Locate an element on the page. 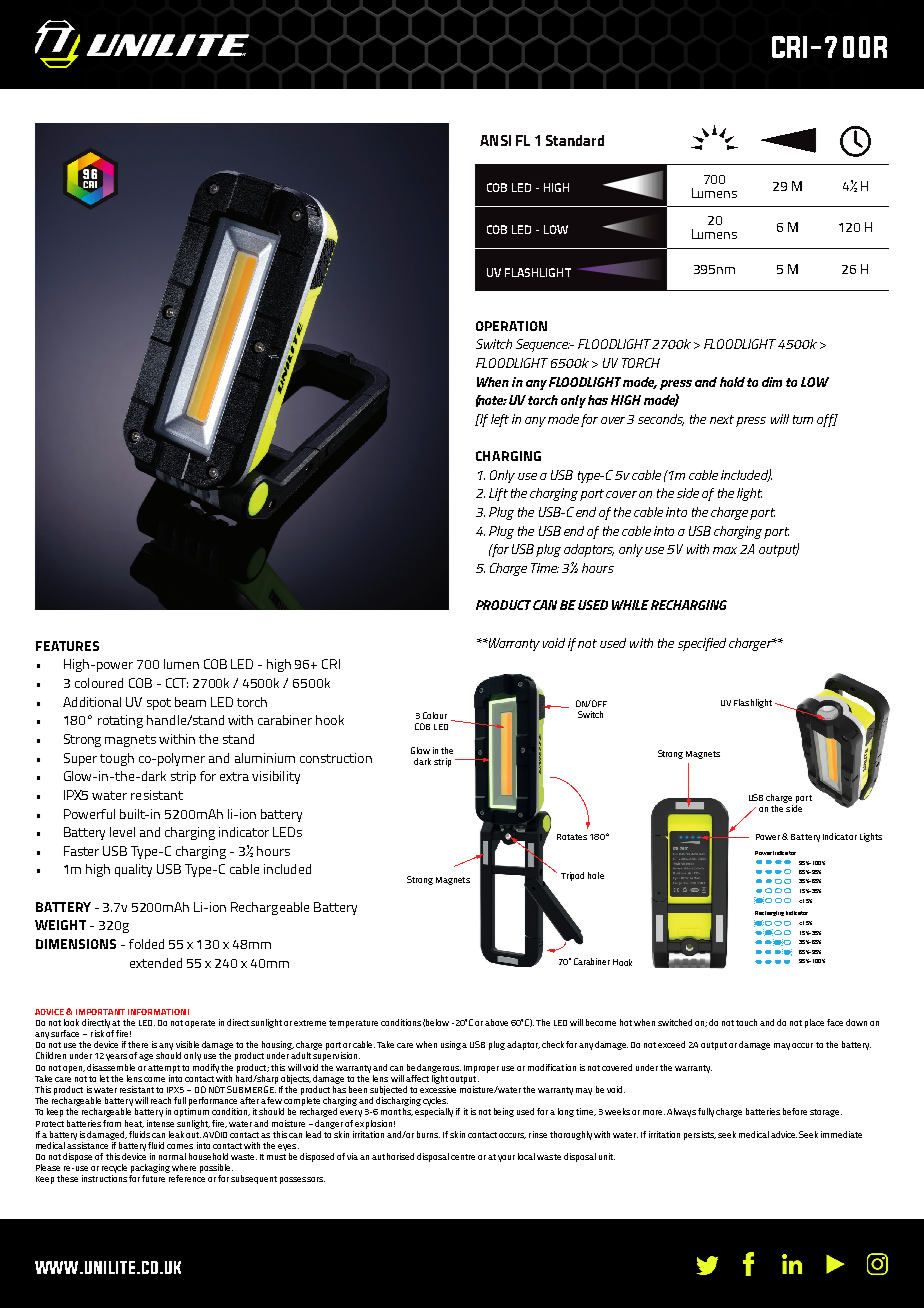 This document has width=924, height=1308. construction is located at coordinates (336, 758).
